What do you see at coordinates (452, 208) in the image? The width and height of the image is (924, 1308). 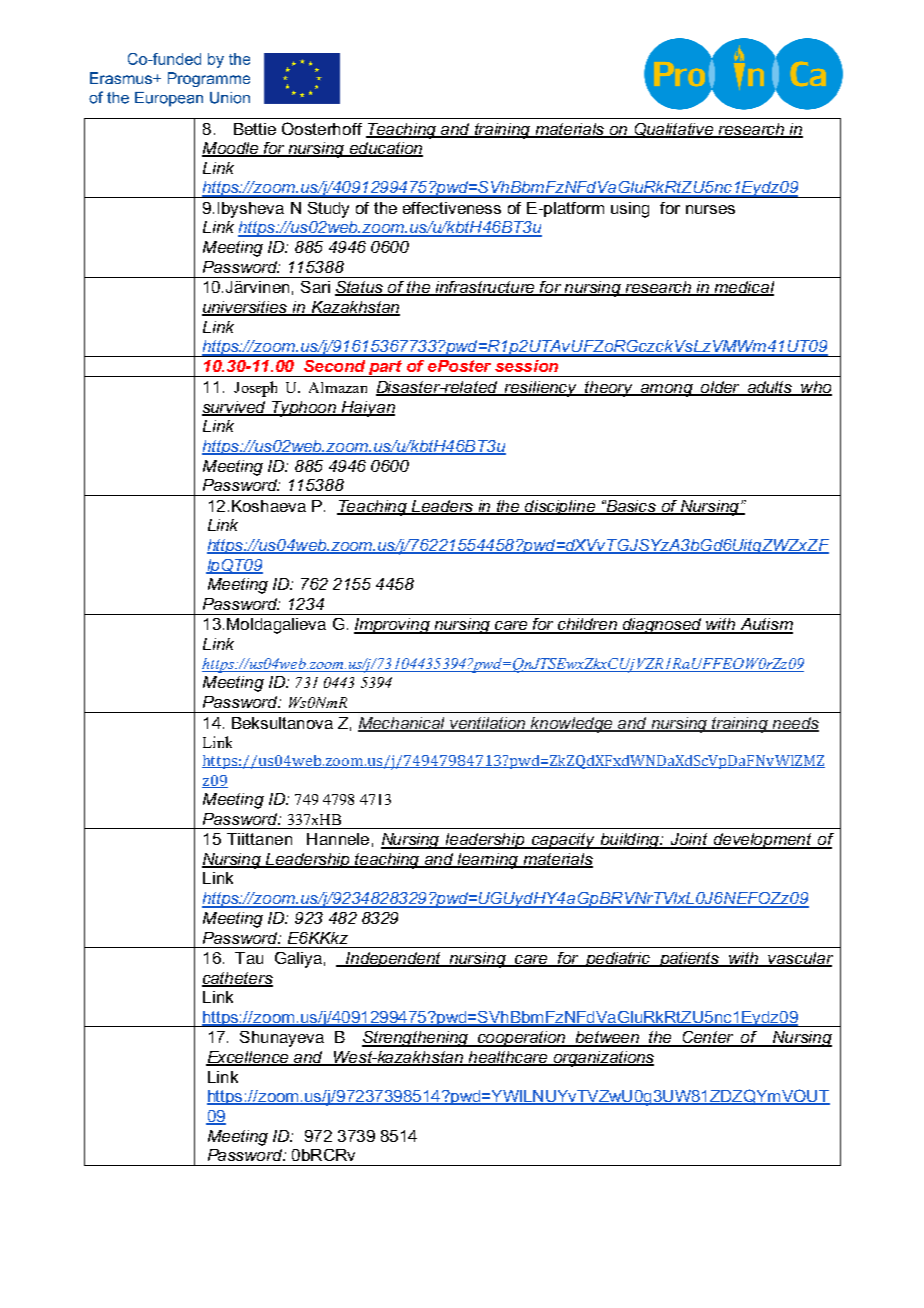 I see `effectiveness` at bounding box center [452, 208].
